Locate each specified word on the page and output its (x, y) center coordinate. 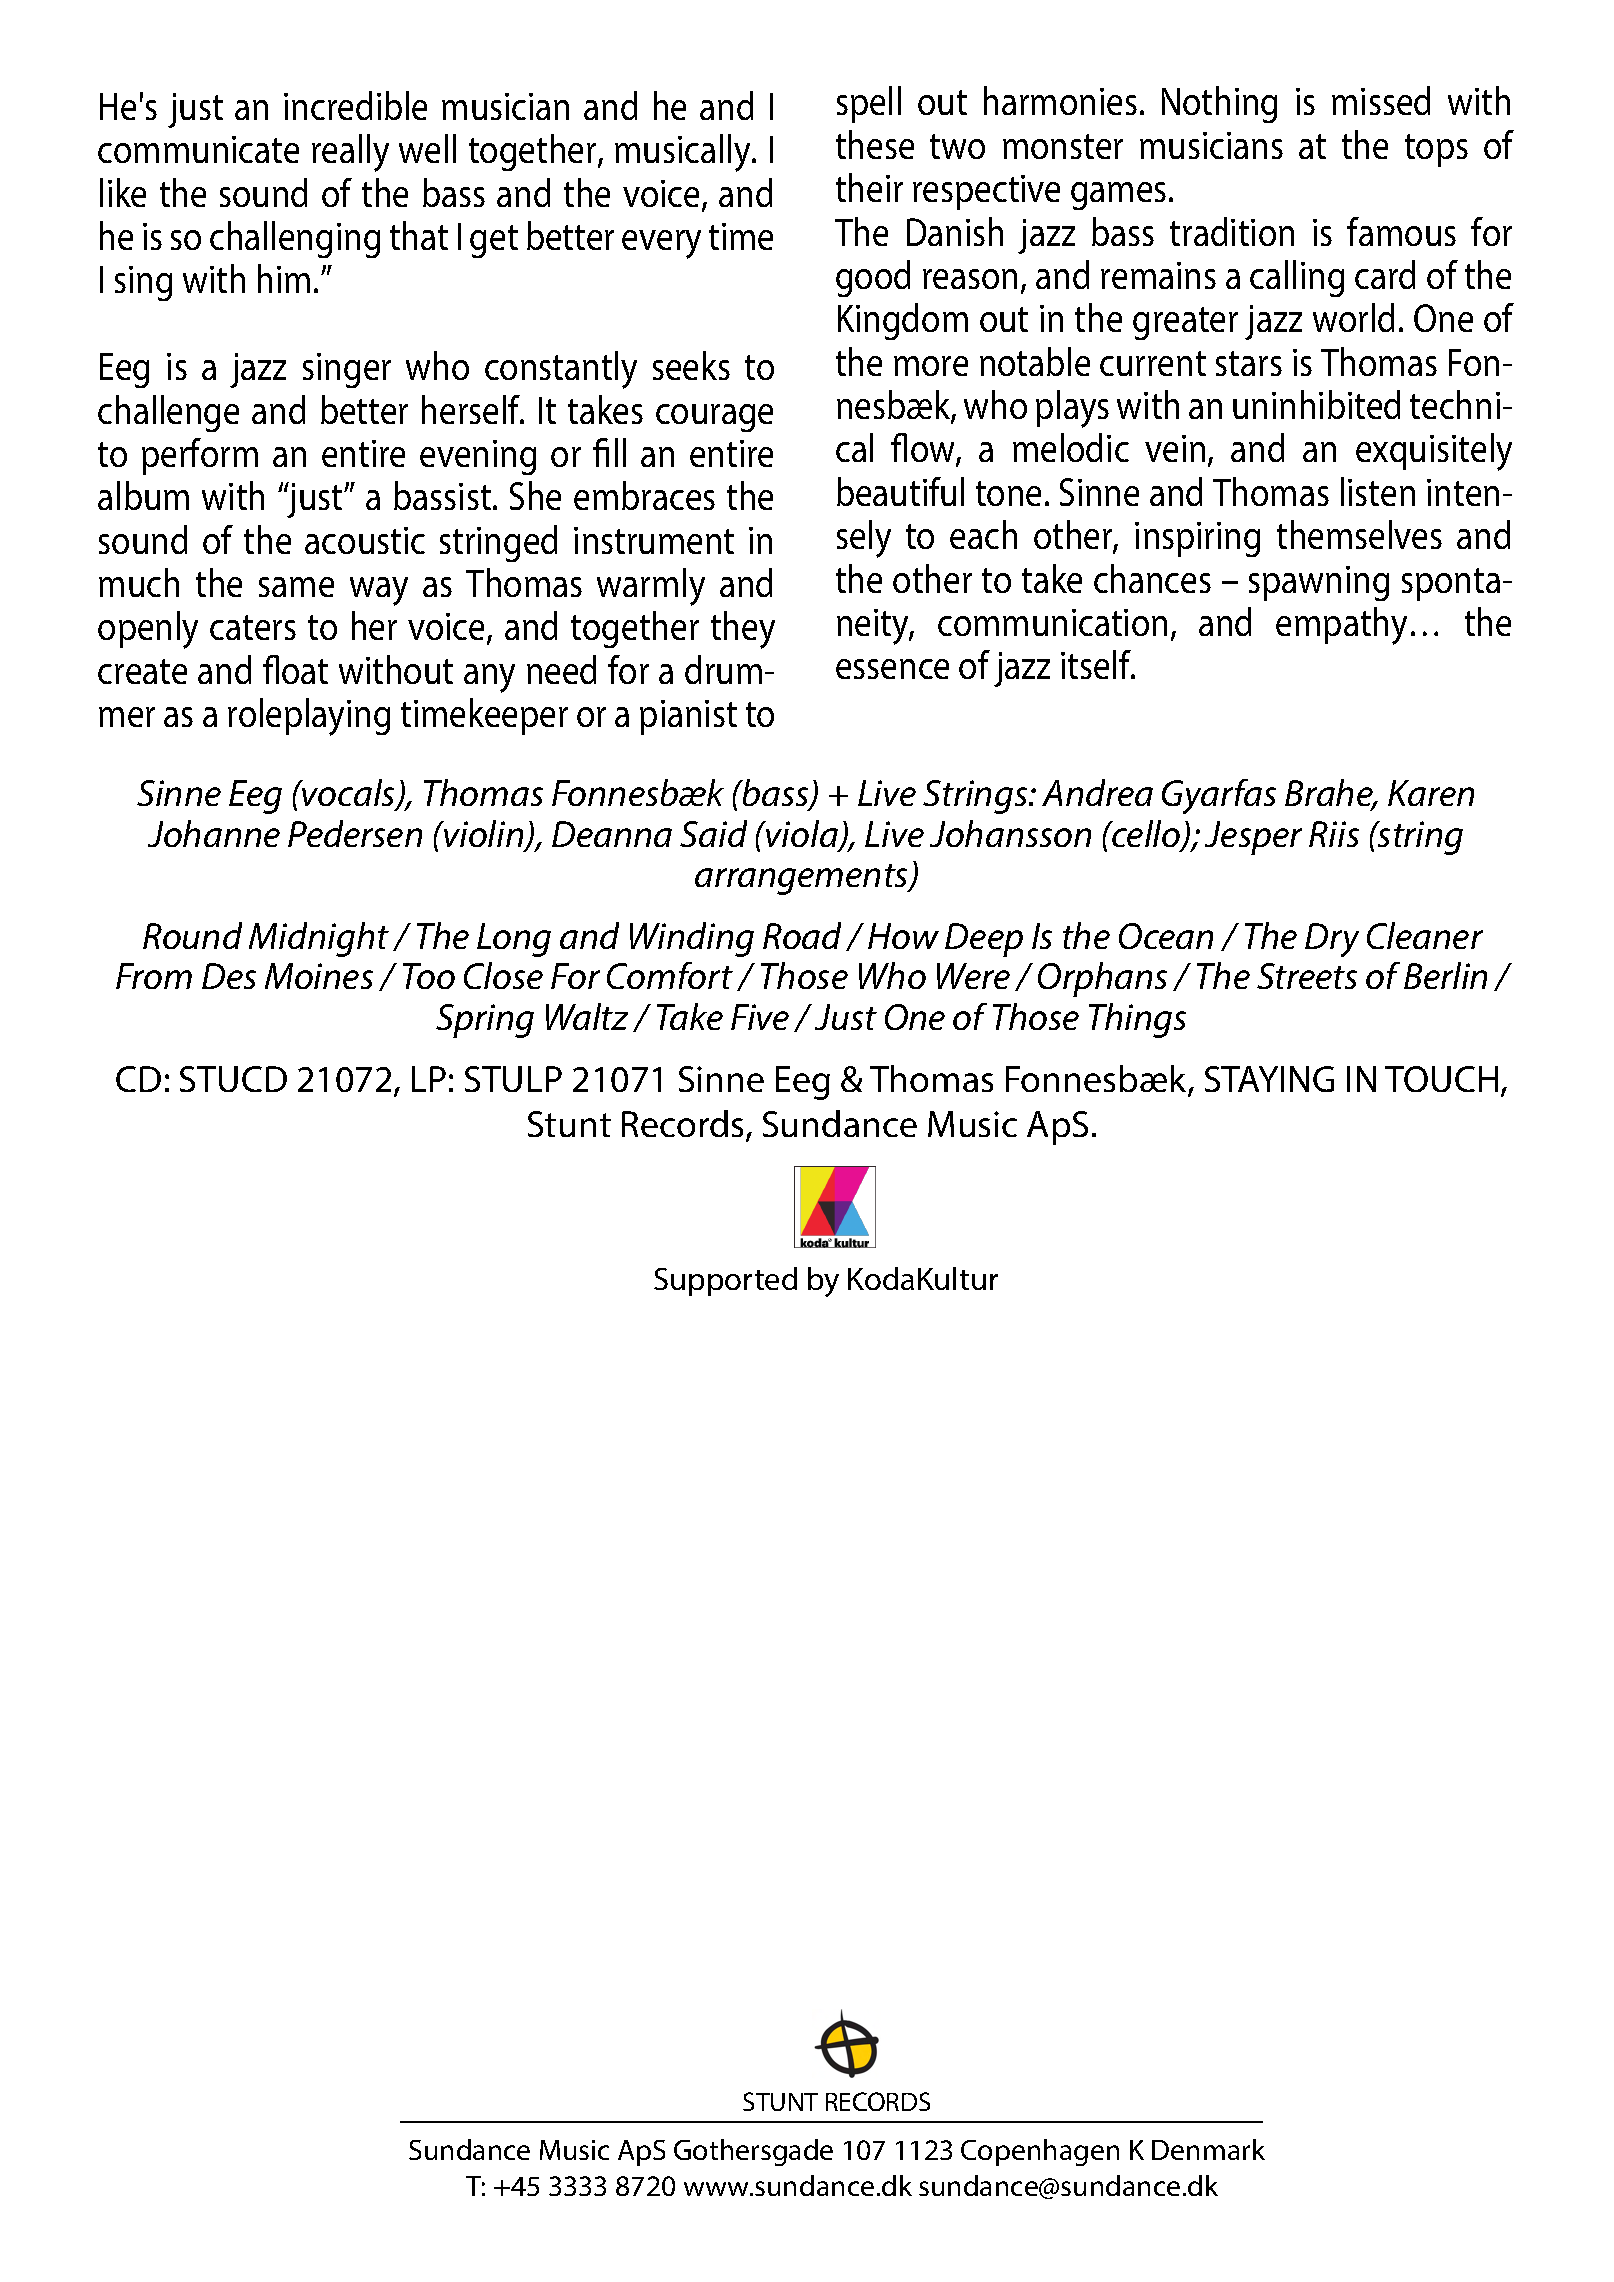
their (869, 187)
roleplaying (309, 717)
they (743, 630)
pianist (688, 717)
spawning (1319, 583)
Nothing (1219, 104)
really (350, 153)
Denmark (1208, 2149)
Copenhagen (1040, 2152)
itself (1097, 664)
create (142, 671)
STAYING (1269, 1079)
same (296, 587)
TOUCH (1441, 1079)
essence (892, 669)
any (489, 678)
